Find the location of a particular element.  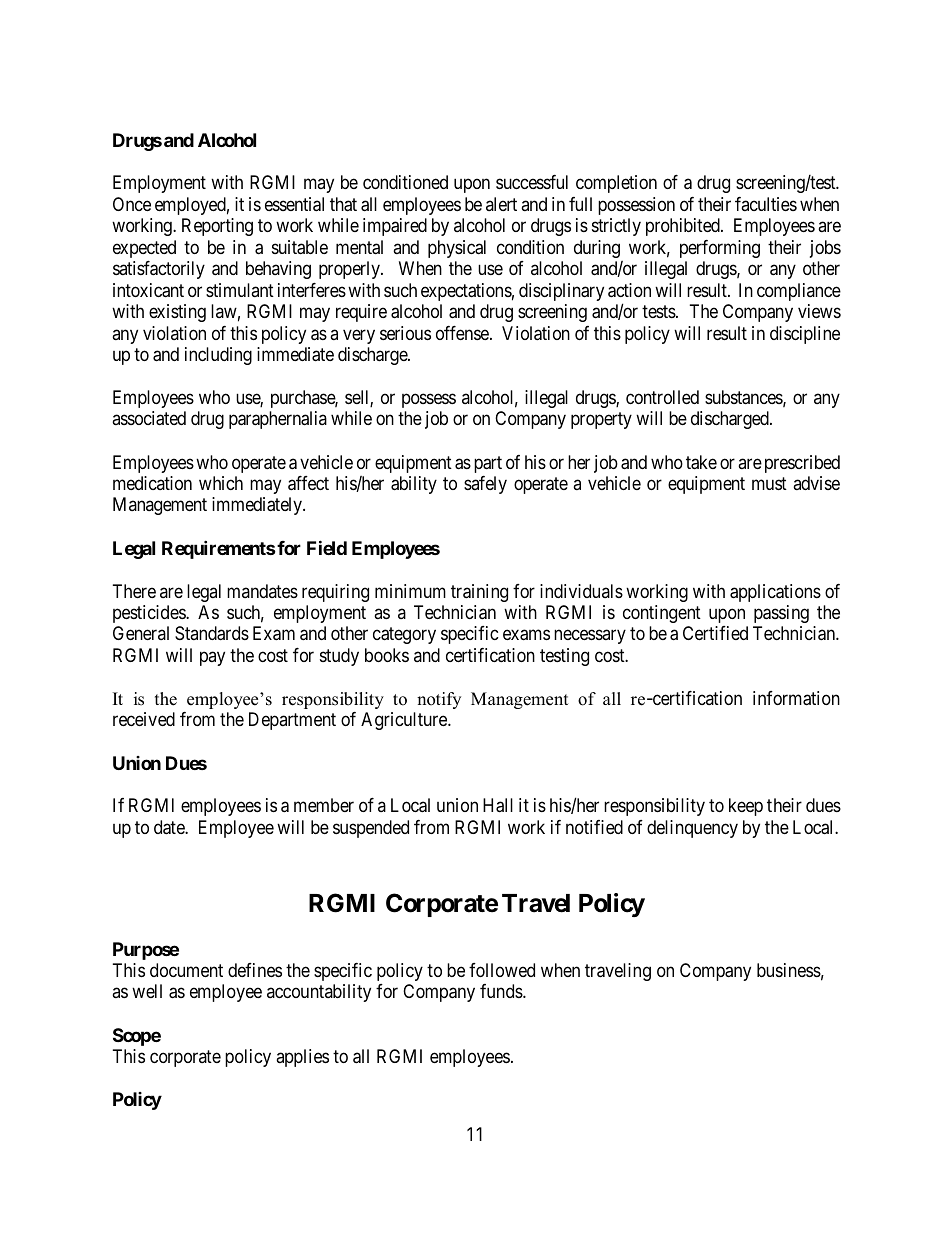

including is located at coordinates (218, 356).
